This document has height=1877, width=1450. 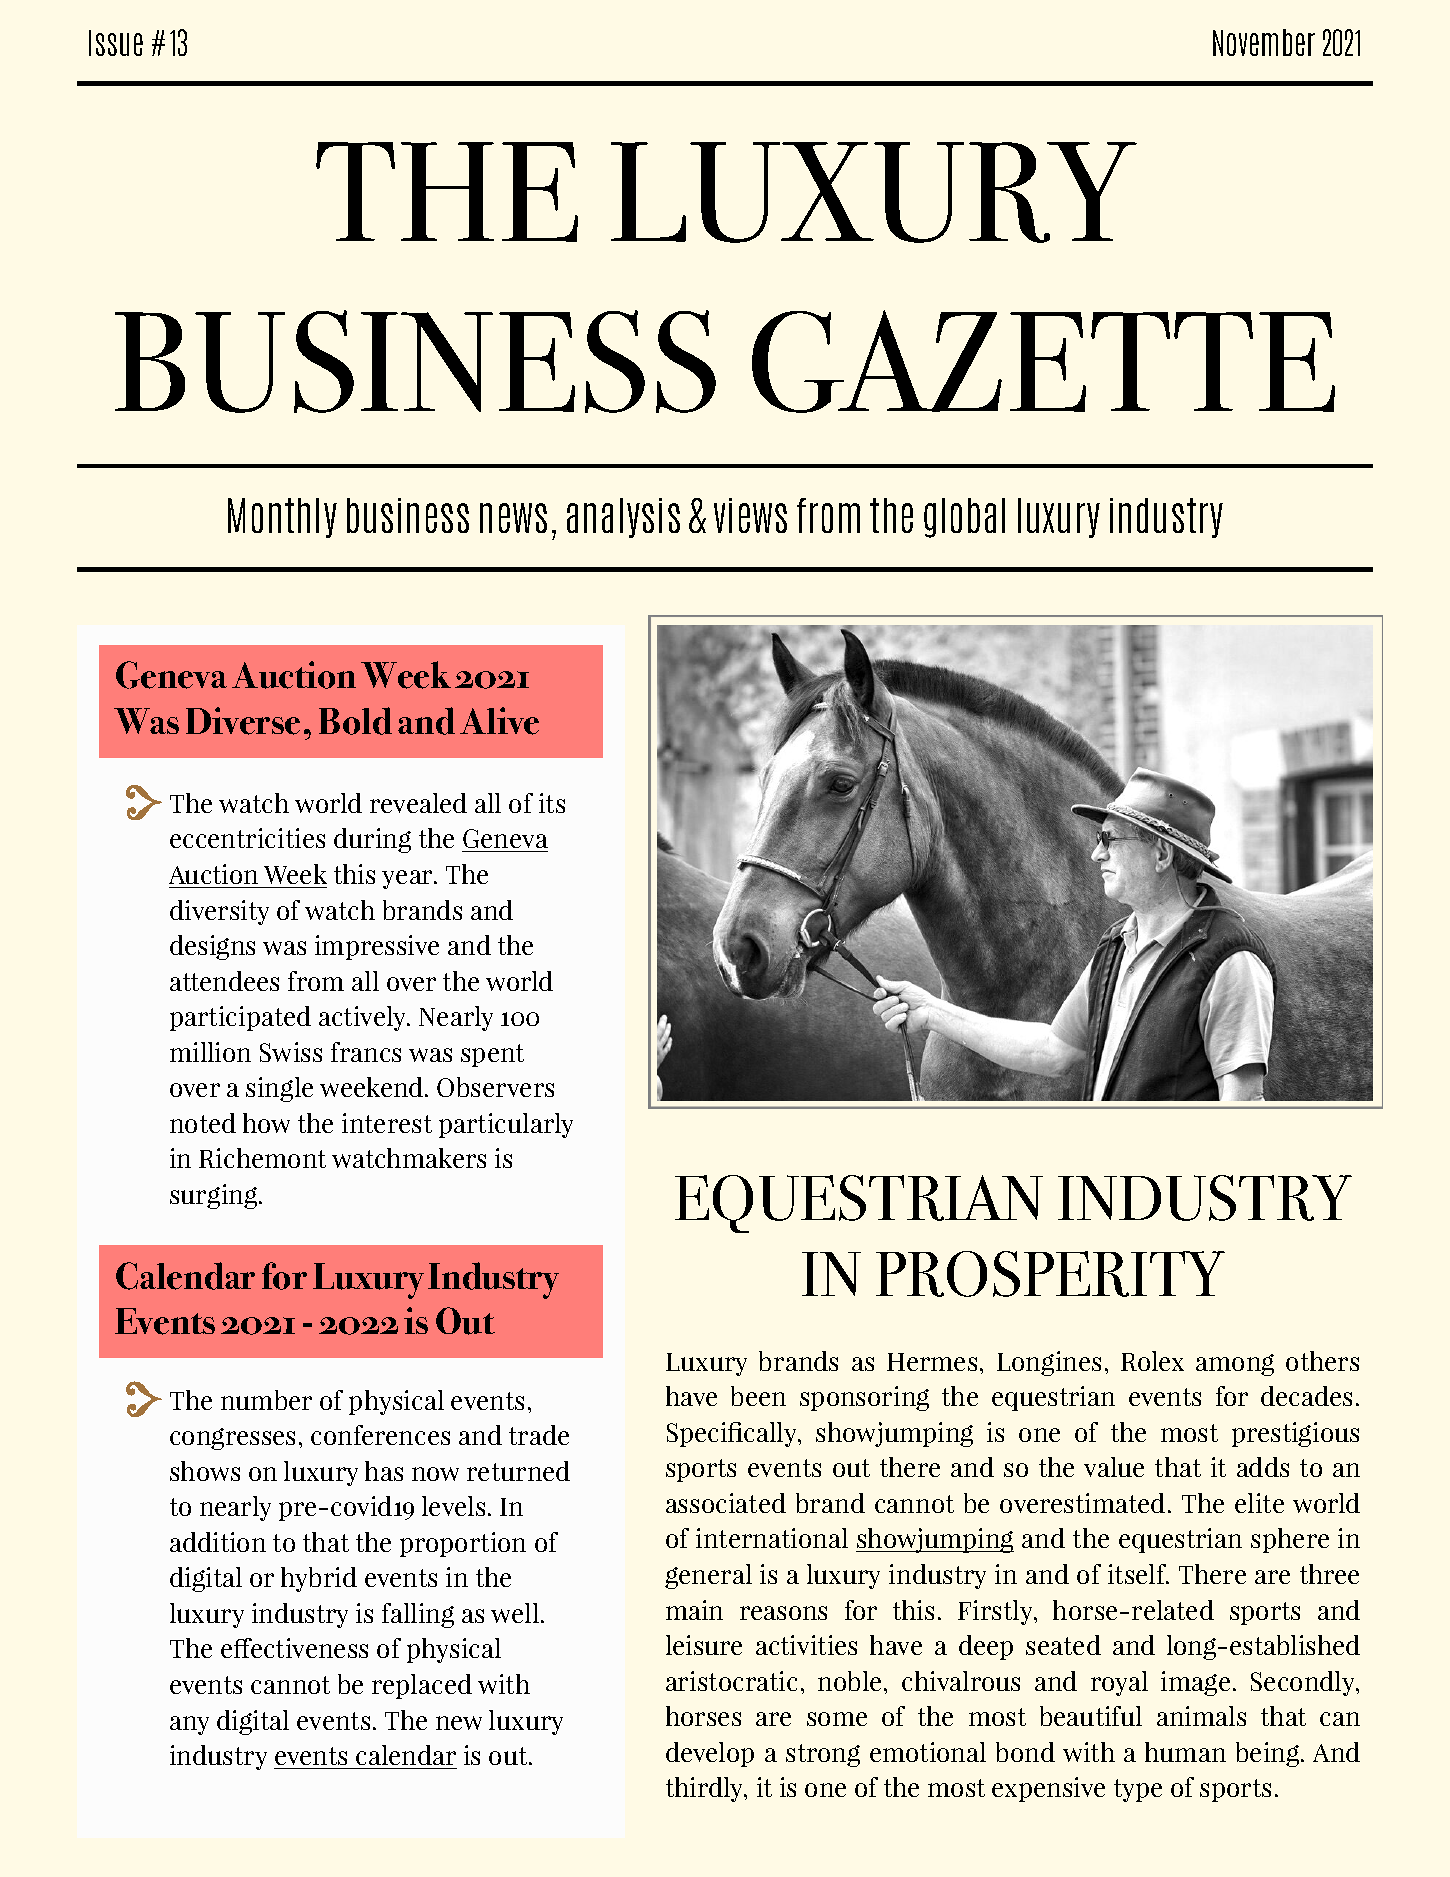 I want to click on GAZETTE, so click(x=1043, y=361).
